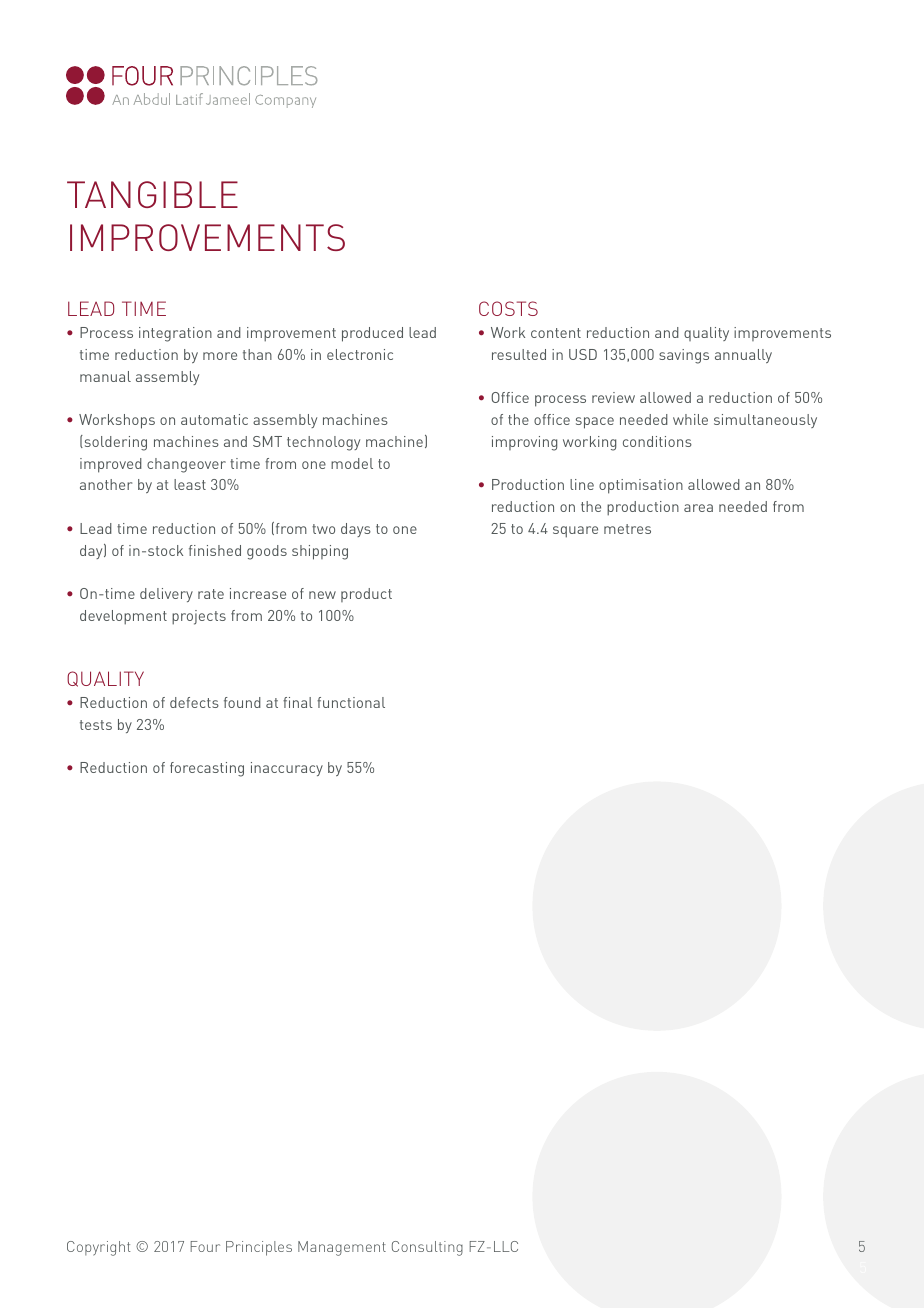 Image resolution: width=924 pixels, height=1308 pixels. What do you see at coordinates (351, 702) in the screenshot?
I see `functional` at bounding box center [351, 702].
